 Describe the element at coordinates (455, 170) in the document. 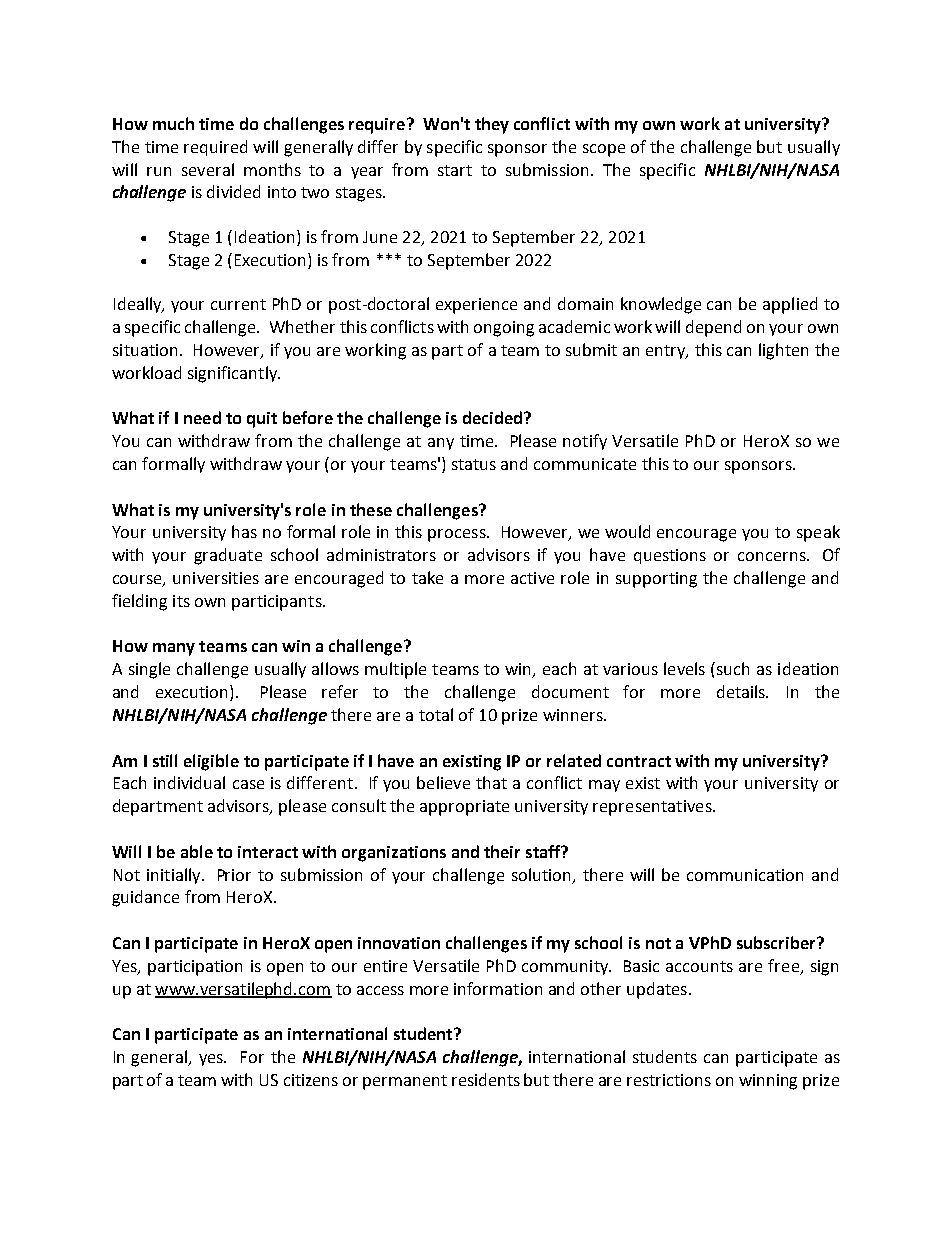

I see `start` at that location.
